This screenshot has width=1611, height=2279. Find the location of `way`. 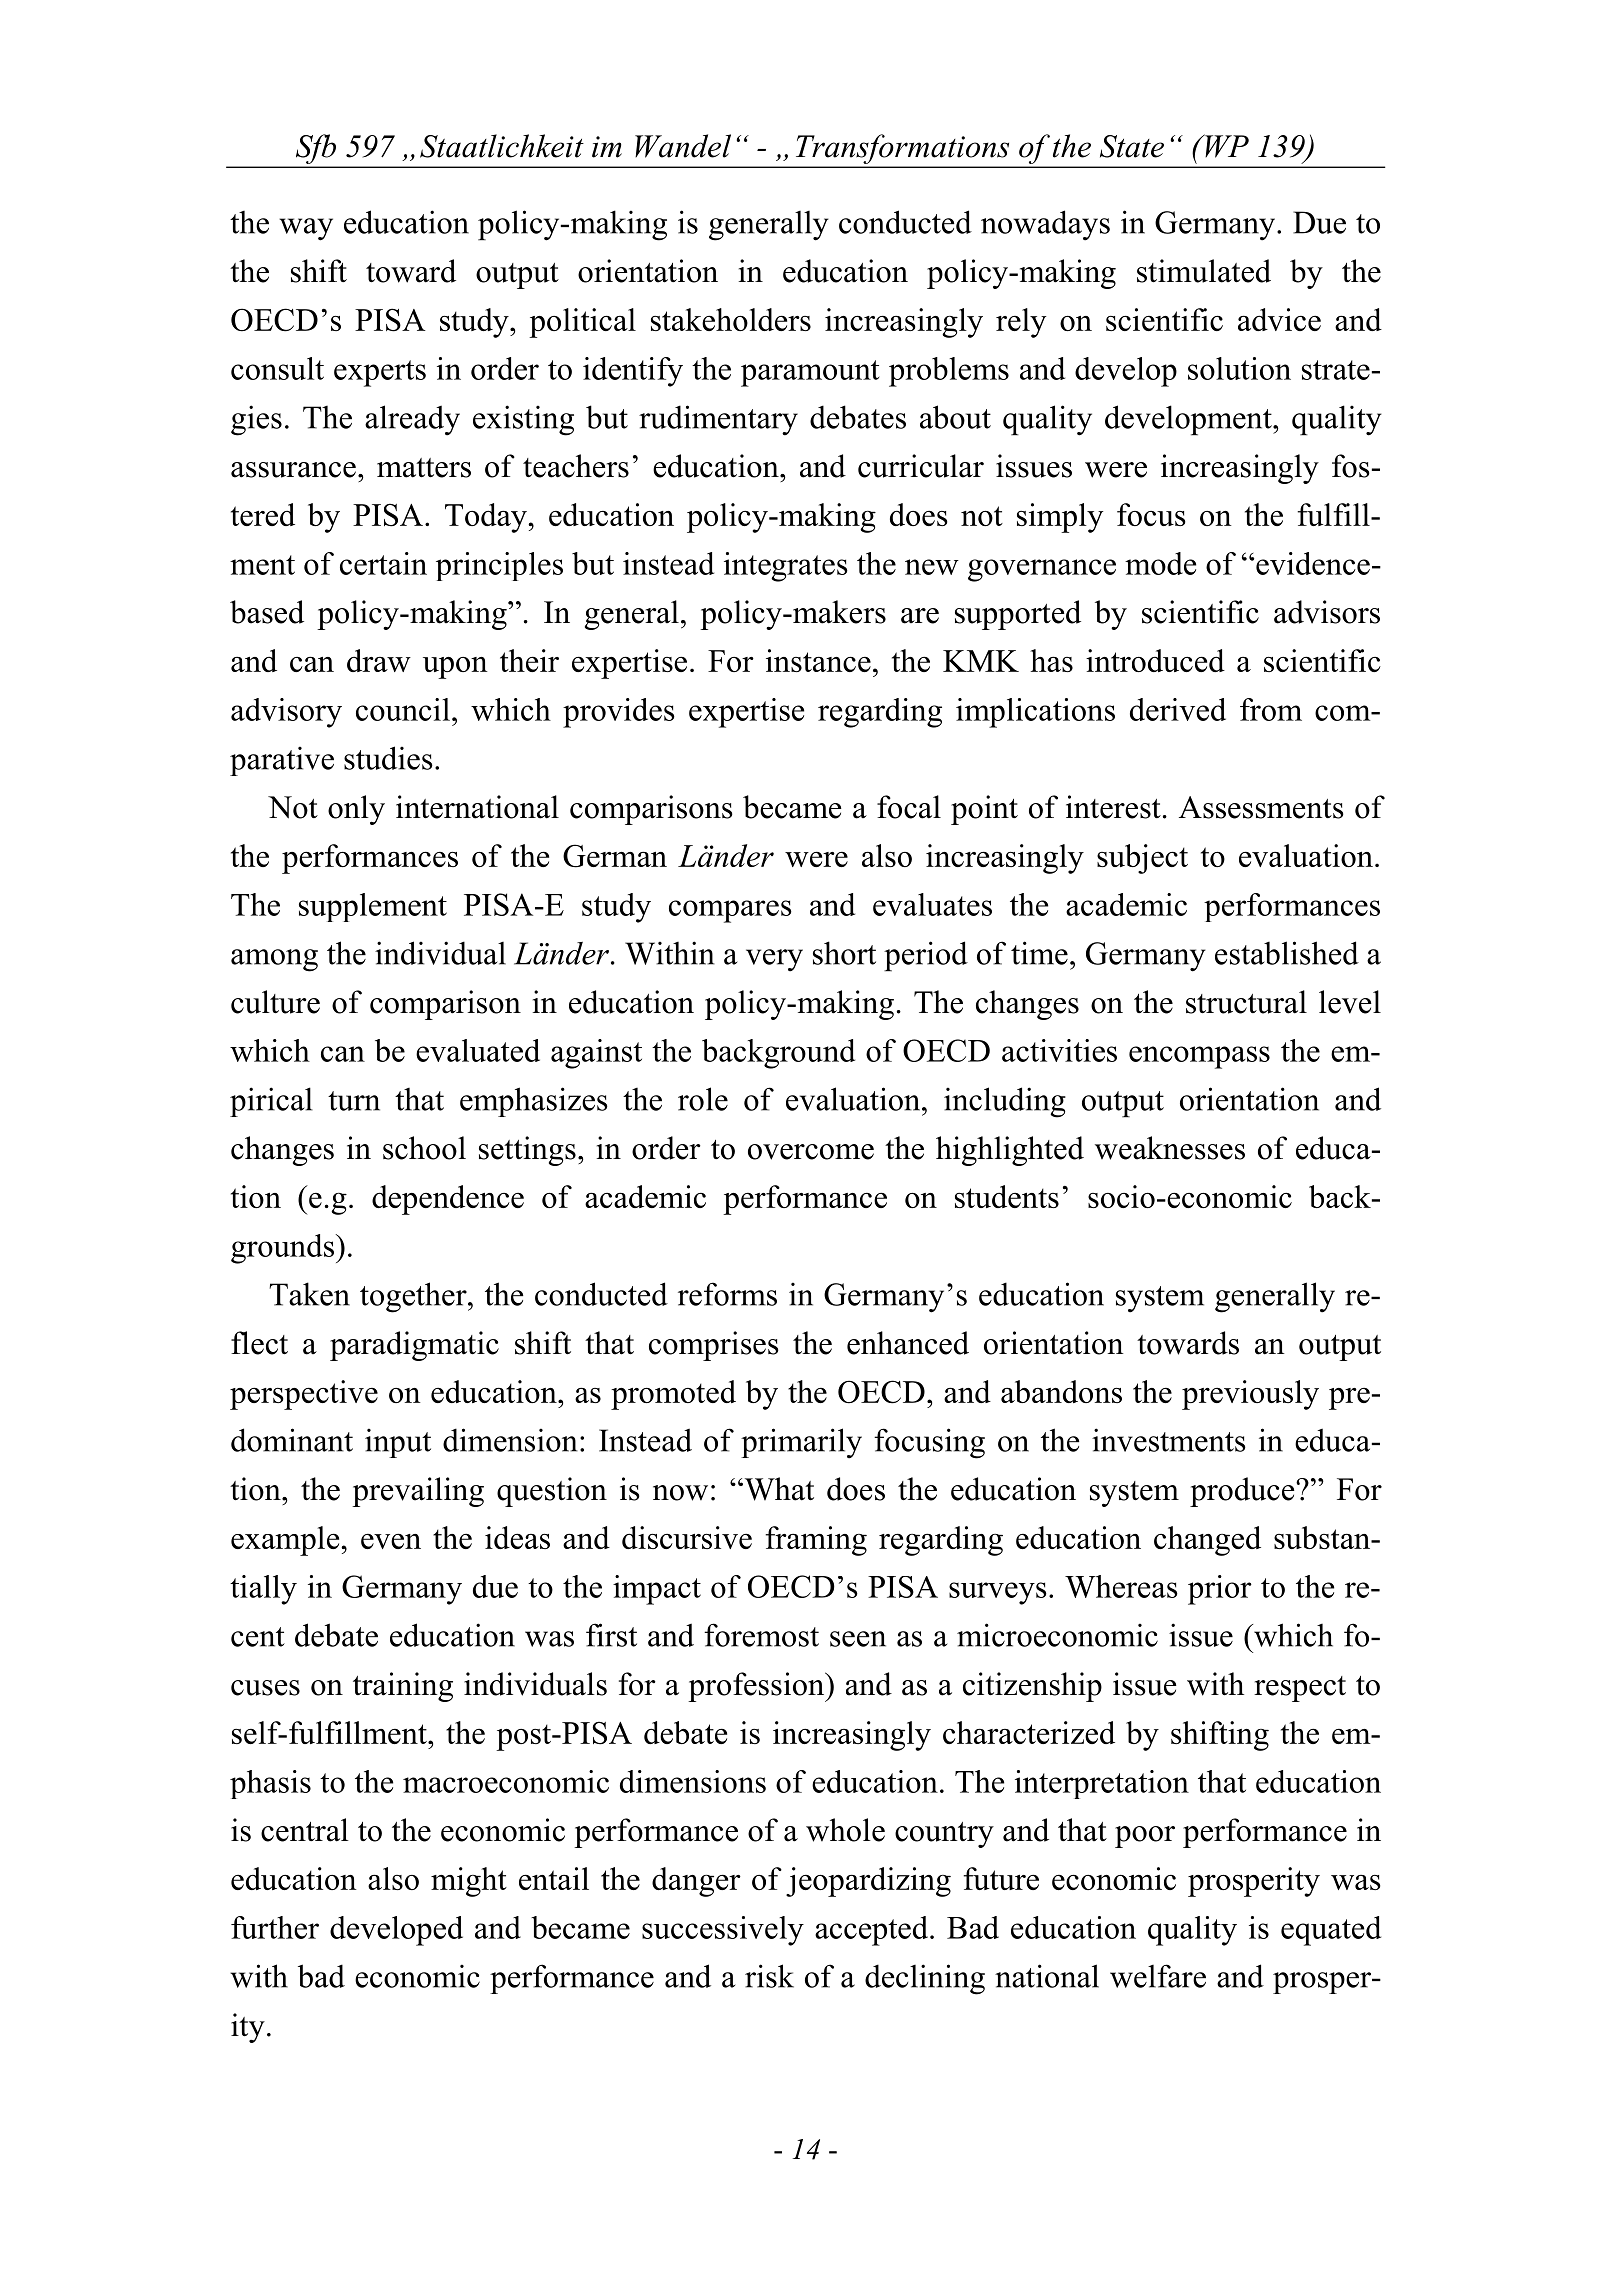

way is located at coordinates (306, 229).
